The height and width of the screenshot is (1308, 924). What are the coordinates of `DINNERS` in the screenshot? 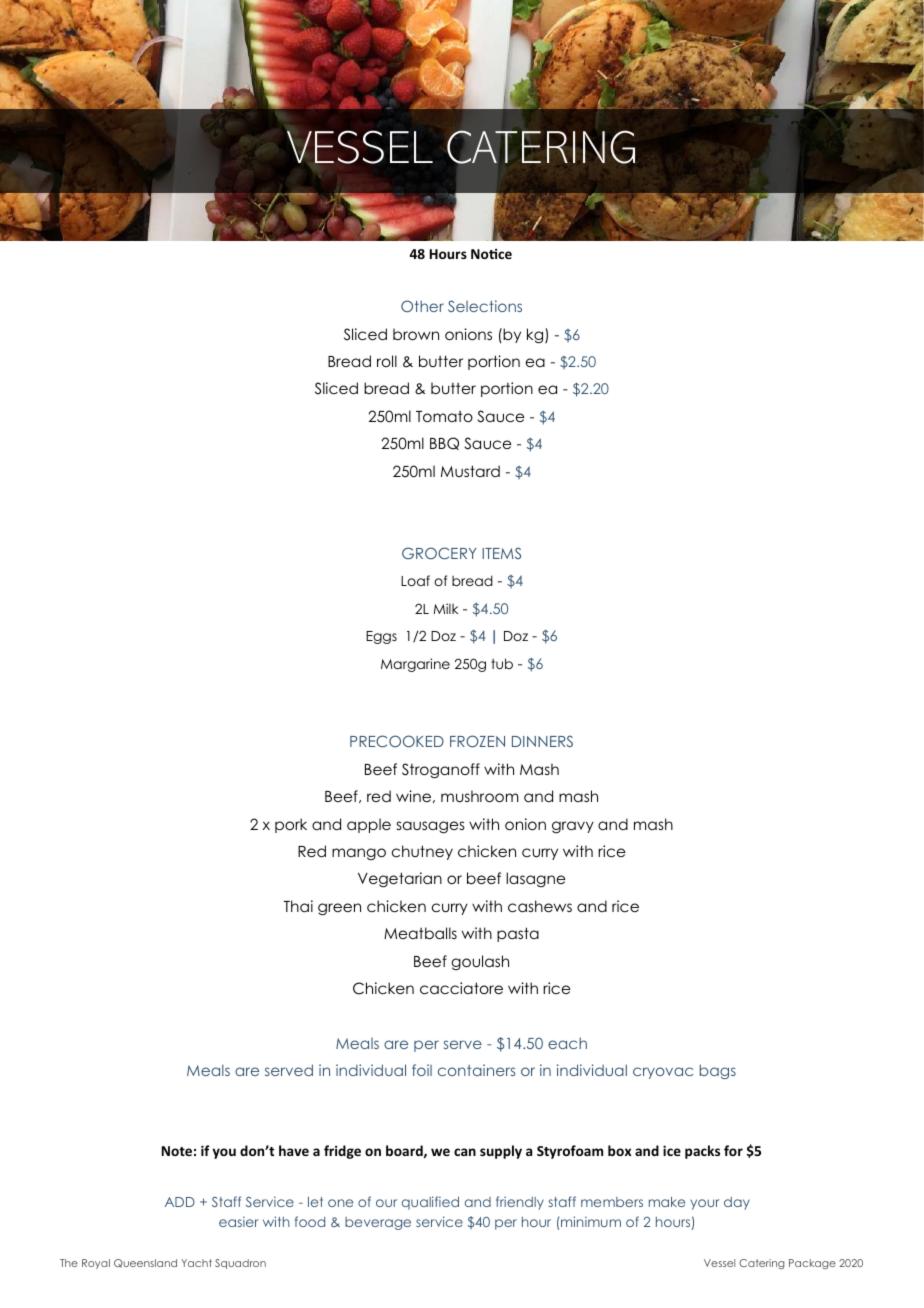 It's located at (542, 741).
